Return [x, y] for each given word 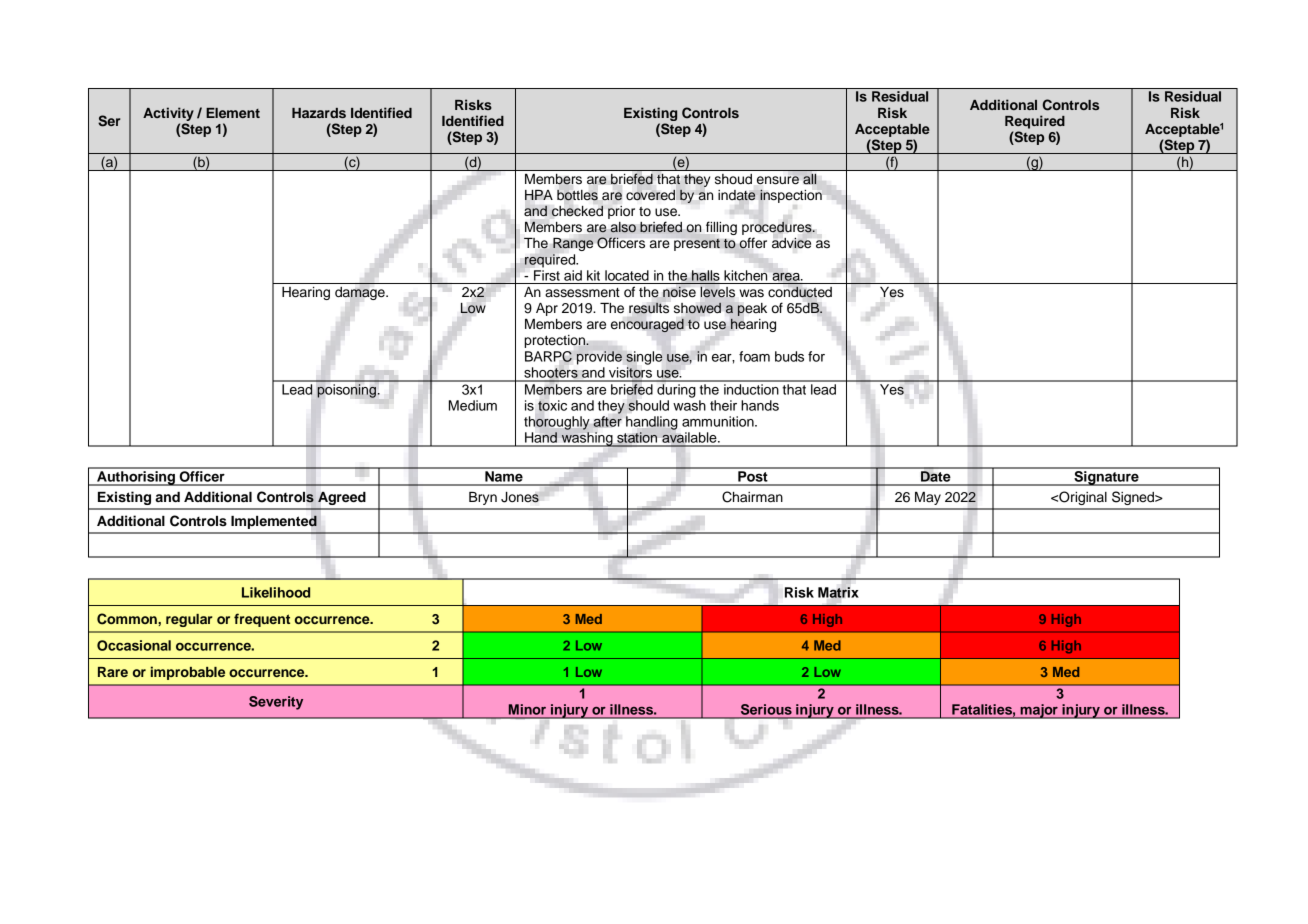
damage [361, 293]
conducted [800, 292]
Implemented [274, 522]
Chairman [752, 497]
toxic [552, 405]
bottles [577, 195]
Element [233, 113]
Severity [276, 703]
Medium [473, 405]
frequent [262, 620]
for [816, 356]
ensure [778, 180]
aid [573, 275]
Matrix [838, 592]
